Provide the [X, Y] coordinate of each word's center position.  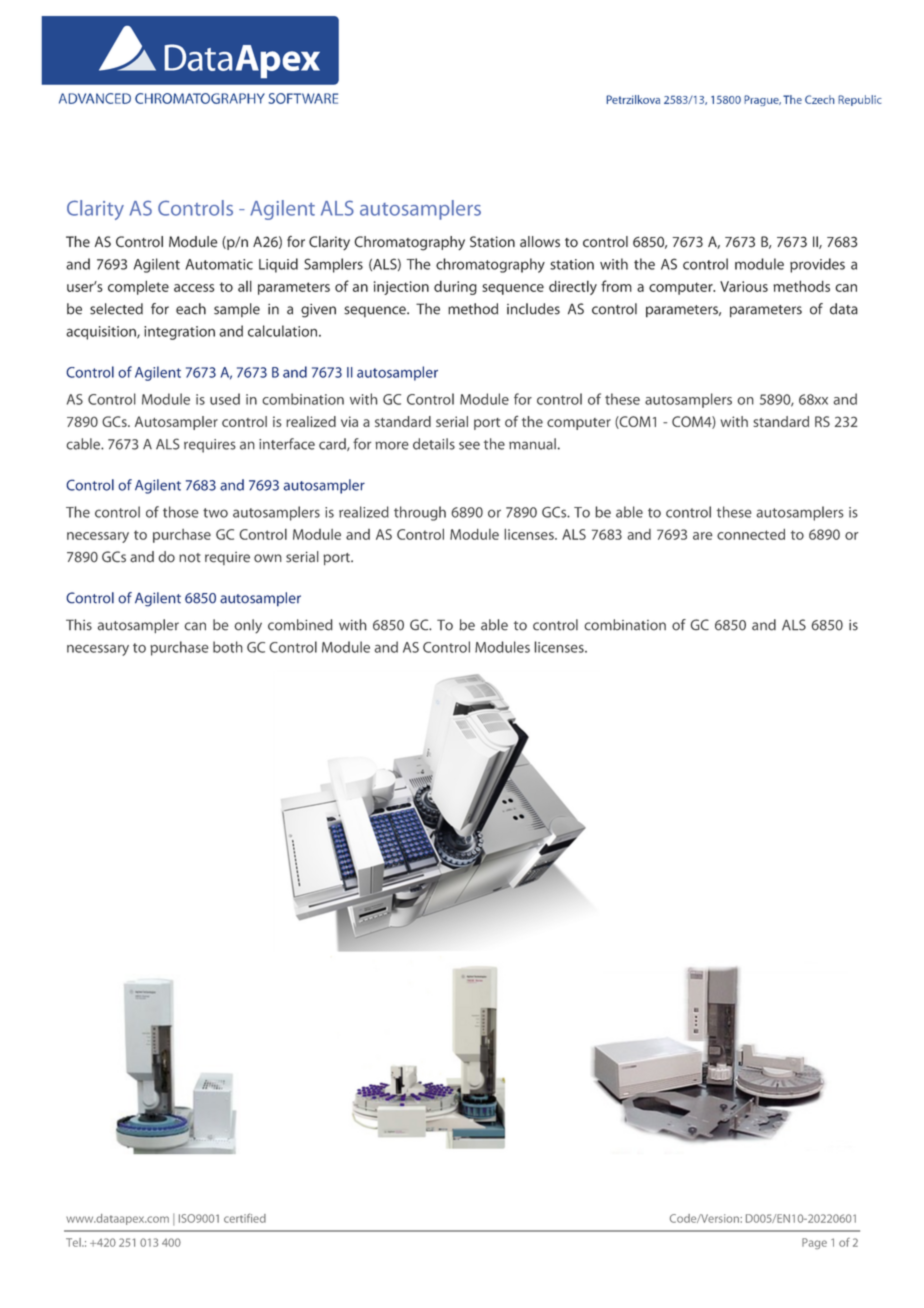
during [455, 287]
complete [138, 287]
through [420, 513]
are [703, 536]
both [228, 647]
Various [744, 286]
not [190, 558]
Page [814, 1243]
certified [245, 1218]
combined [300, 625]
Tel [74, 1242]
